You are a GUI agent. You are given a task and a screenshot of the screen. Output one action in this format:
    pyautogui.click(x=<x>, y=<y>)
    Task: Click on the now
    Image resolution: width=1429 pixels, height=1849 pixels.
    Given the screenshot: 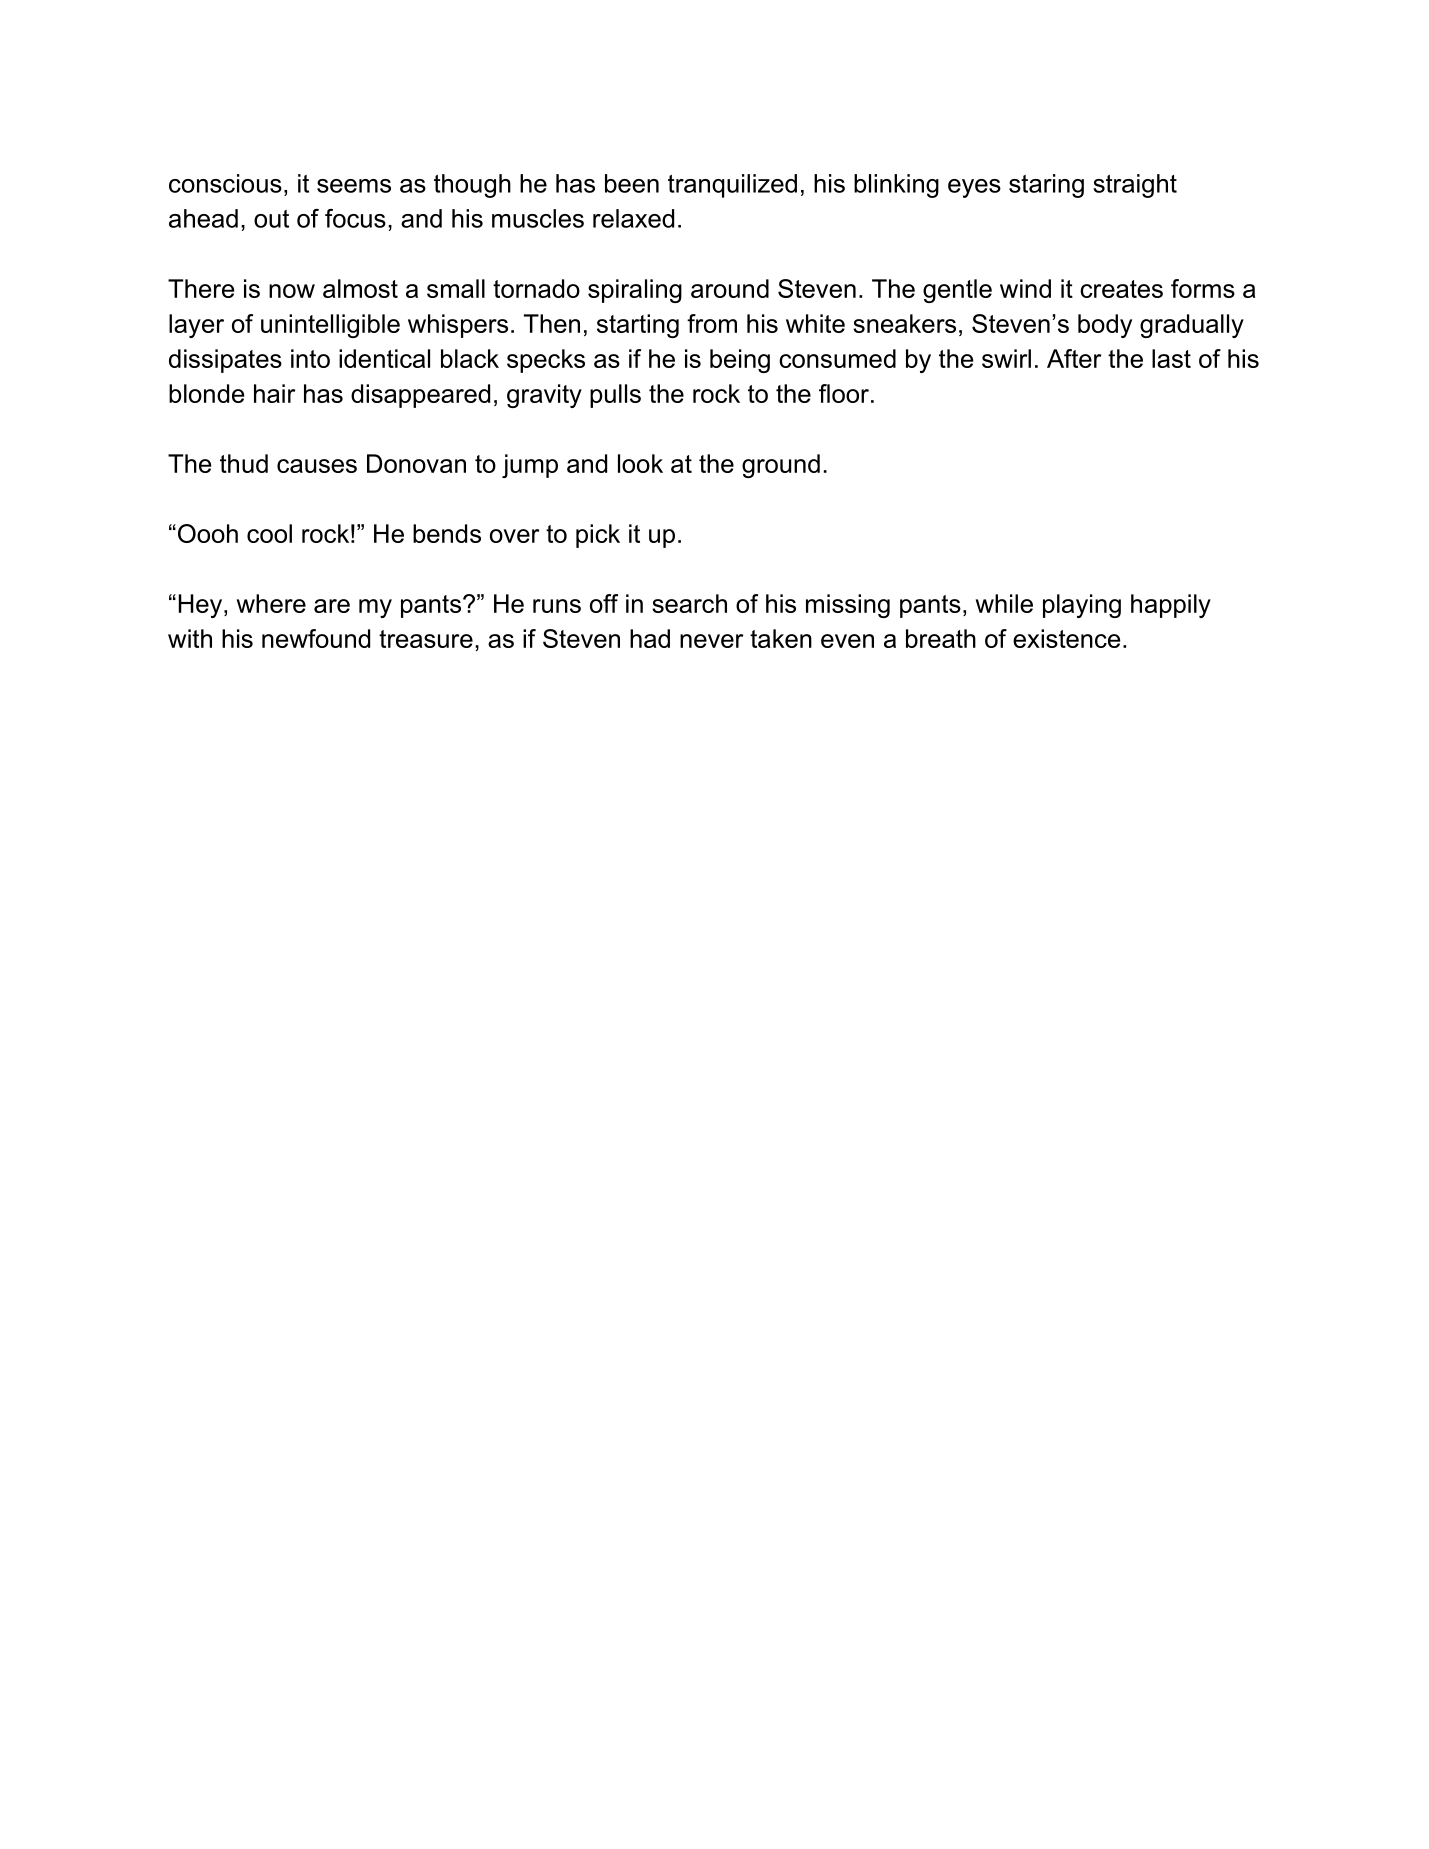 What is the action you would take?
    pyautogui.click(x=292, y=291)
